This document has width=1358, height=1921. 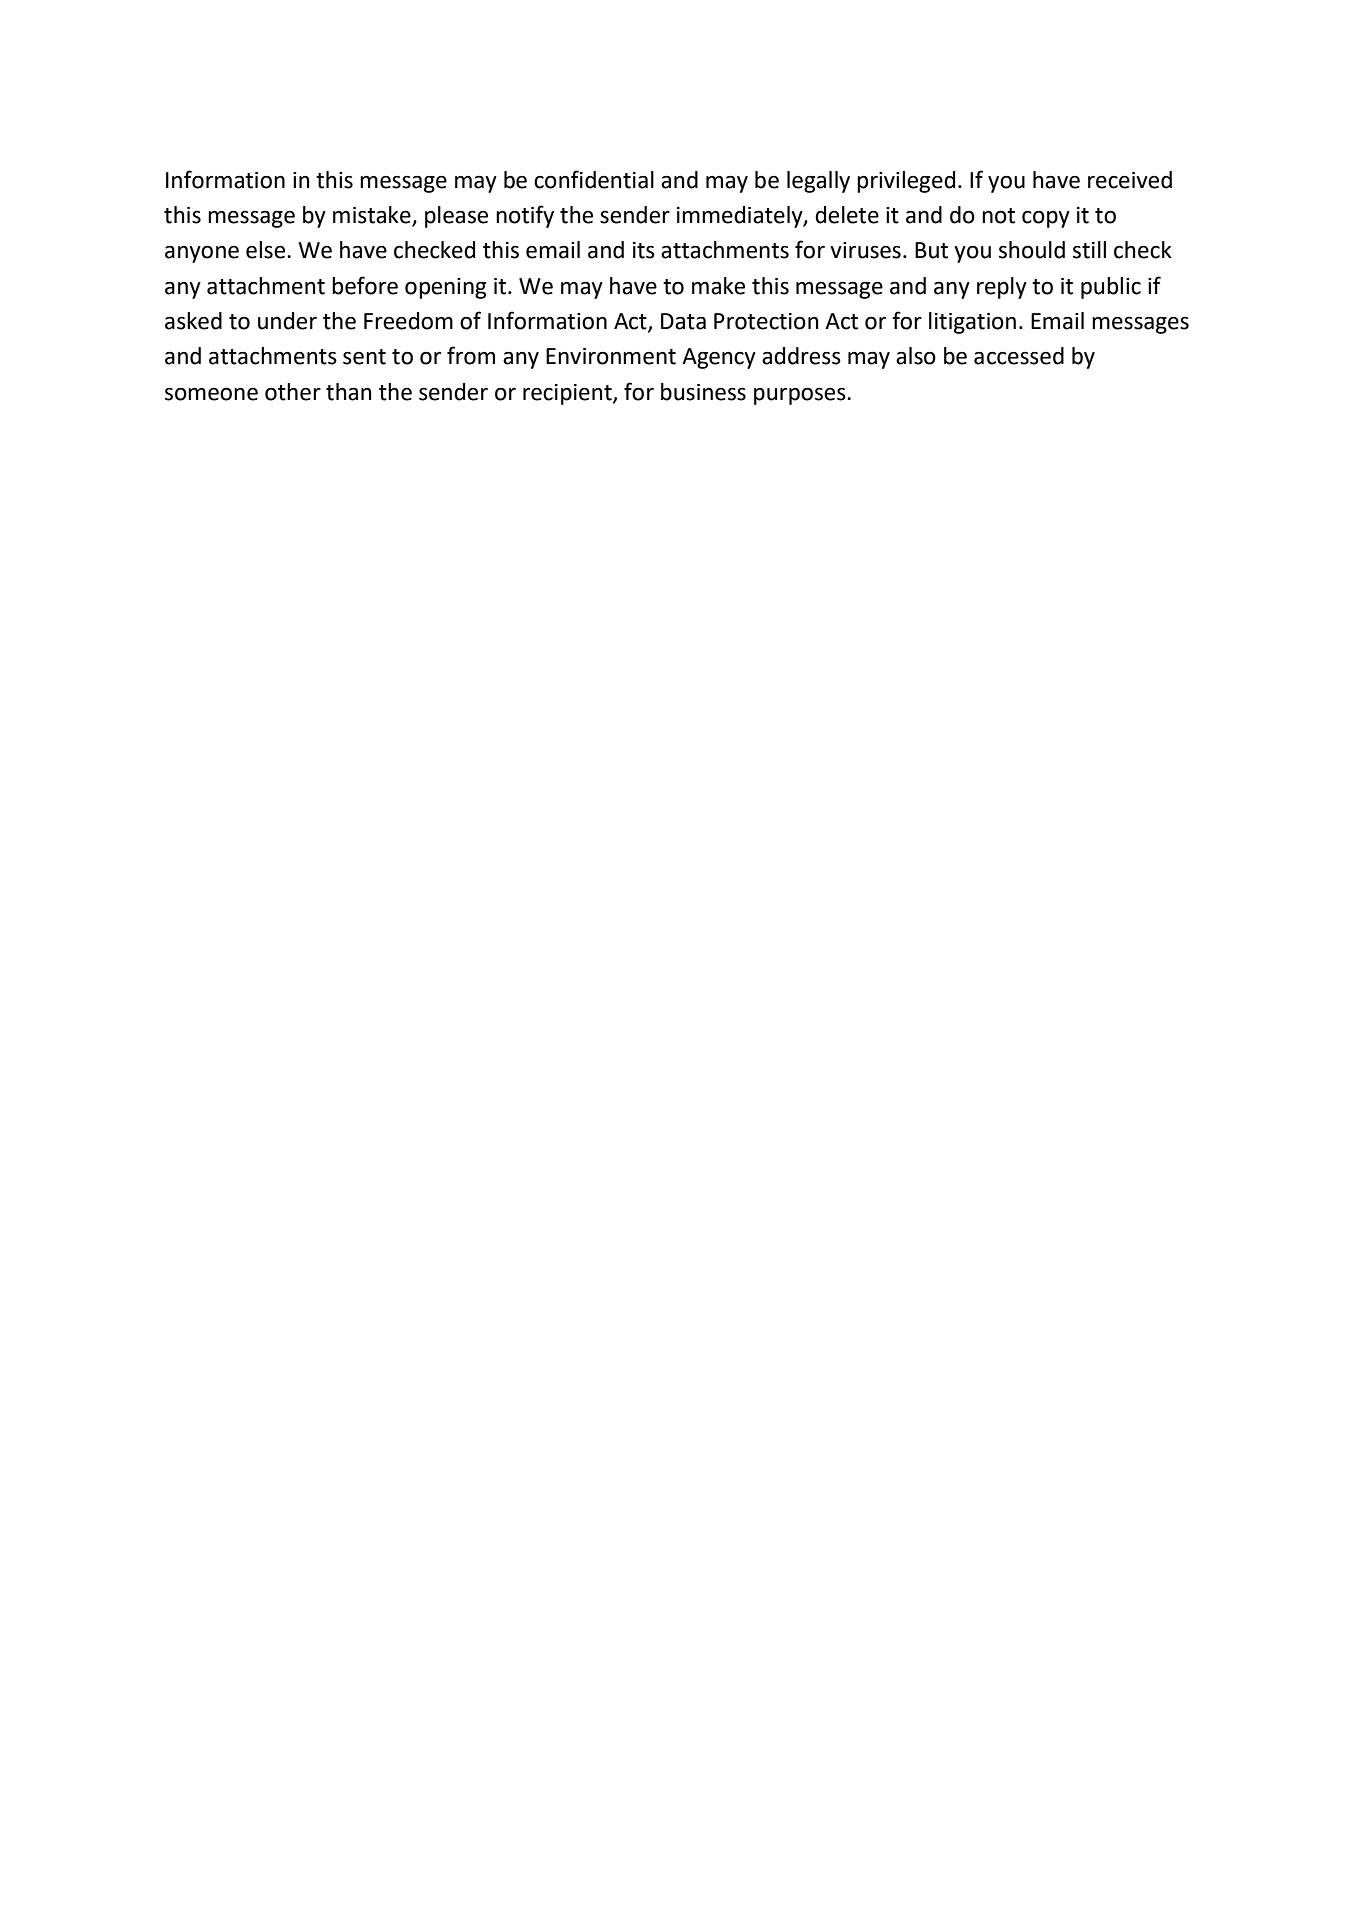 What do you see at coordinates (365, 285) in the document?
I see `before` at bounding box center [365, 285].
